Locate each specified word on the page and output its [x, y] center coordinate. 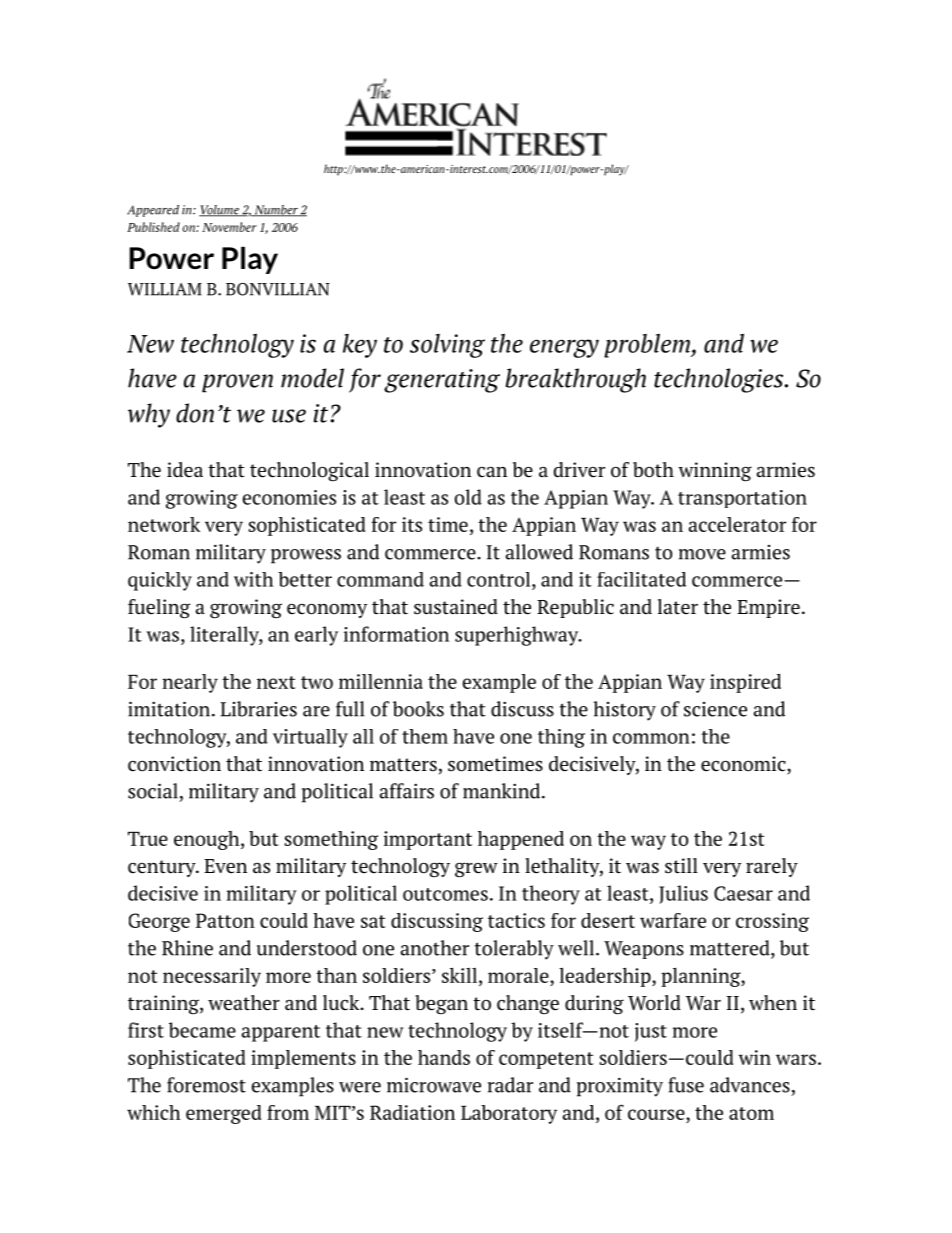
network [164, 524]
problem [648, 346]
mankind [503, 791]
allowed [539, 552]
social [153, 791]
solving [447, 346]
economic [743, 764]
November [229, 227]
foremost [206, 1085]
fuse [686, 1085]
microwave [434, 1085]
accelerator [737, 524]
